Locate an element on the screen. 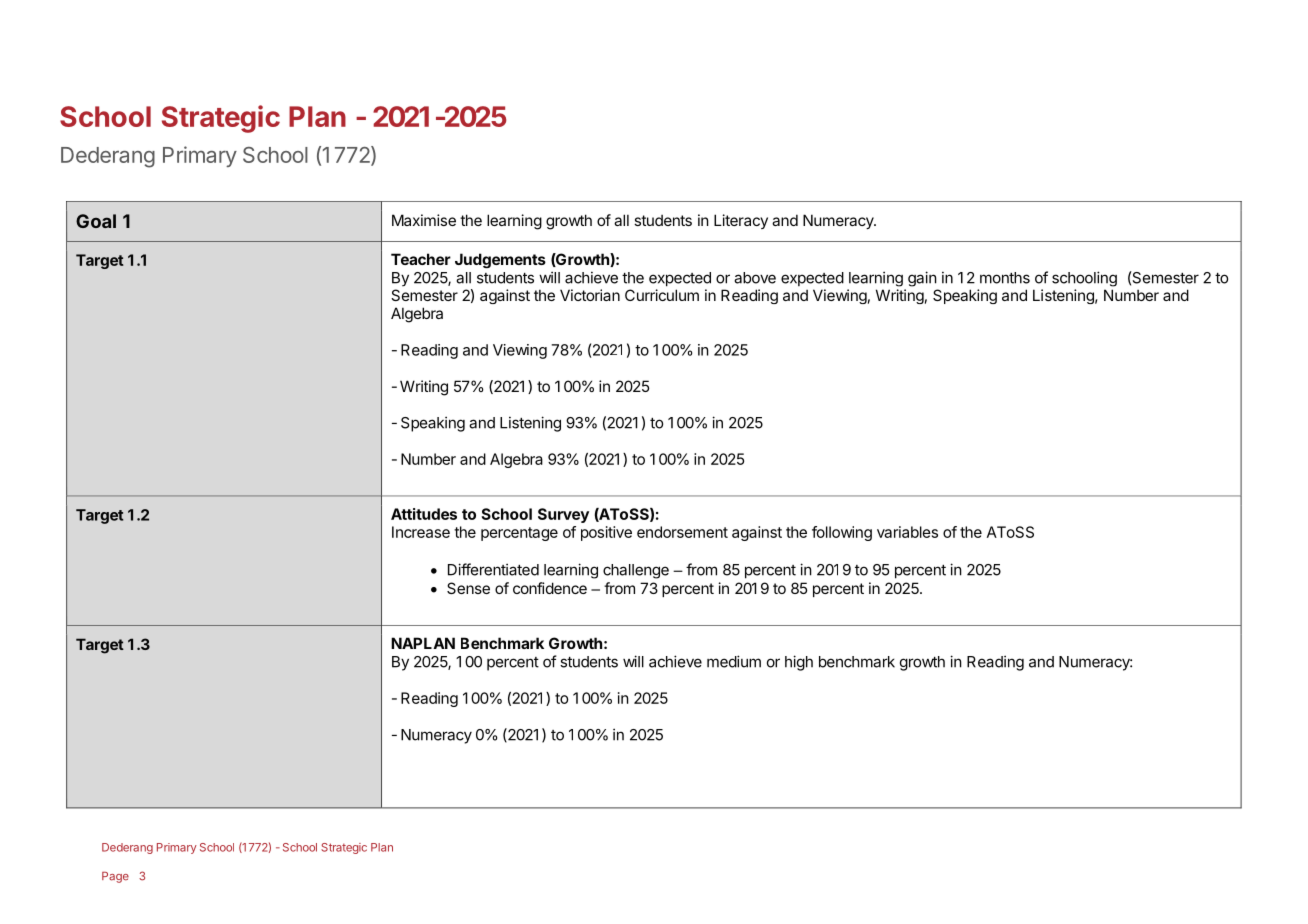 The image size is (1308, 924). medium is located at coordinates (734, 661).
